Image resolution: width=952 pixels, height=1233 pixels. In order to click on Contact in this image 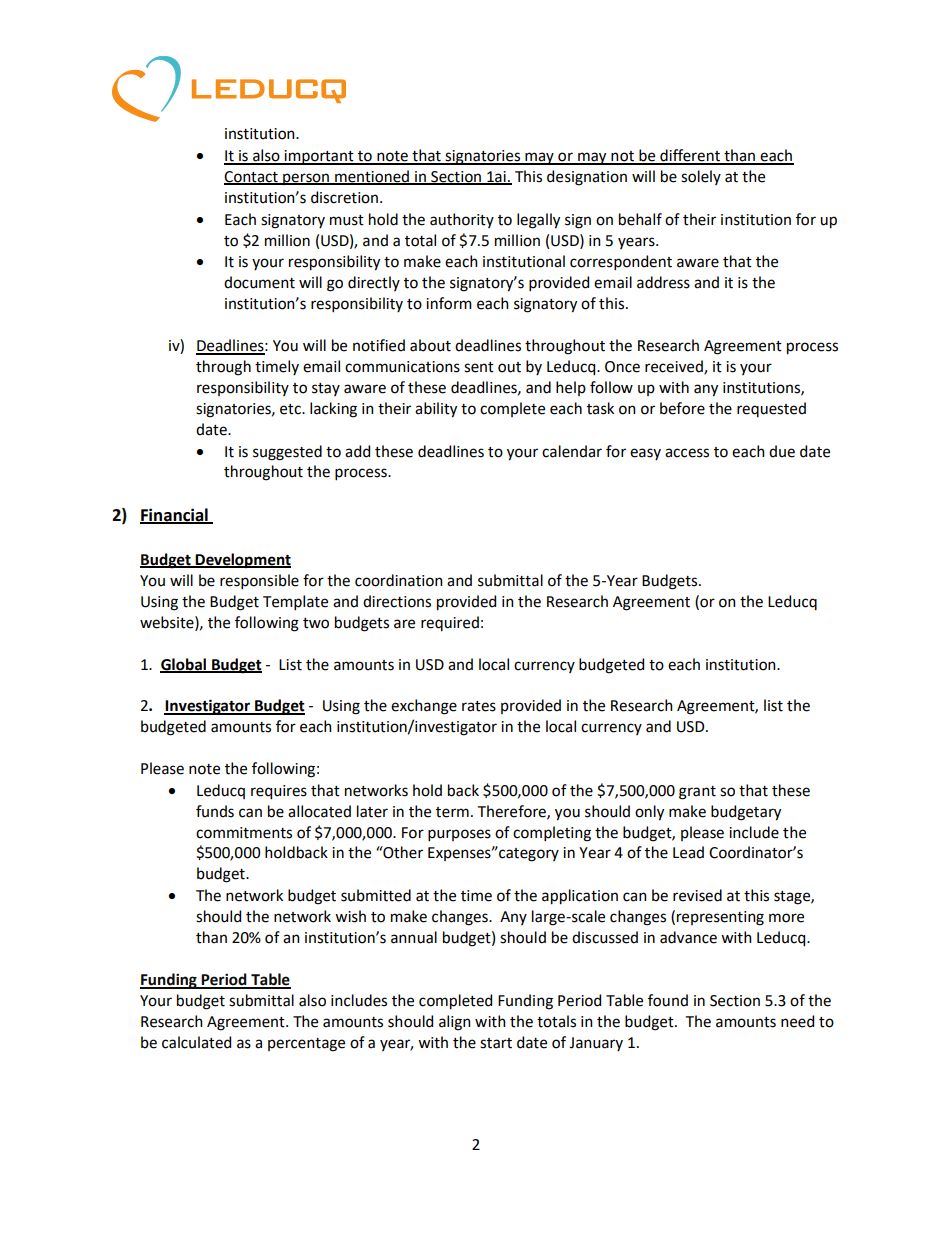, I will do `click(252, 177)`.
